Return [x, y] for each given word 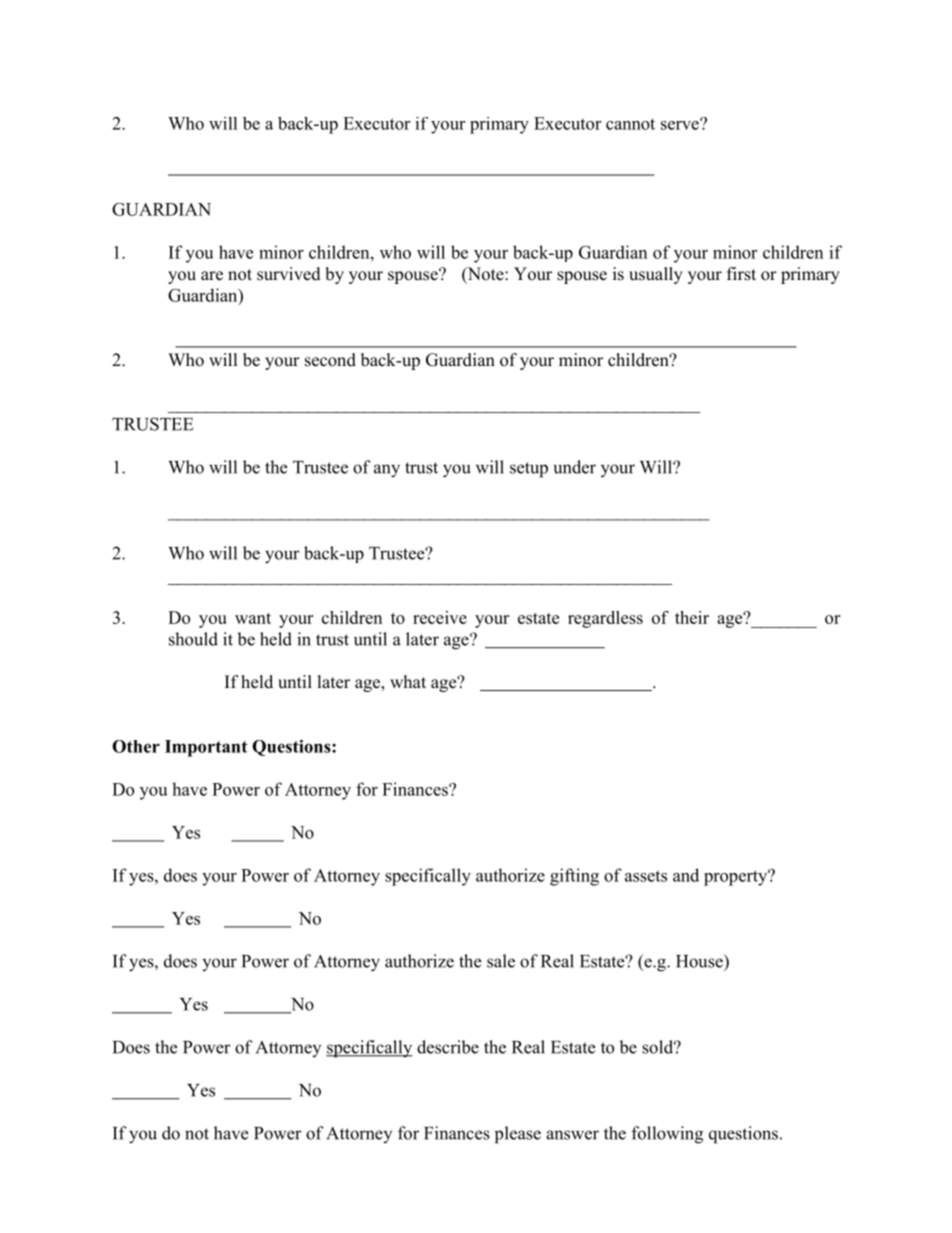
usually [656, 275]
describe [448, 1047]
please [518, 1135]
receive [440, 617]
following [667, 1135]
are [212, 276]
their [692, 617]
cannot [630, 124]
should [193, 639]
